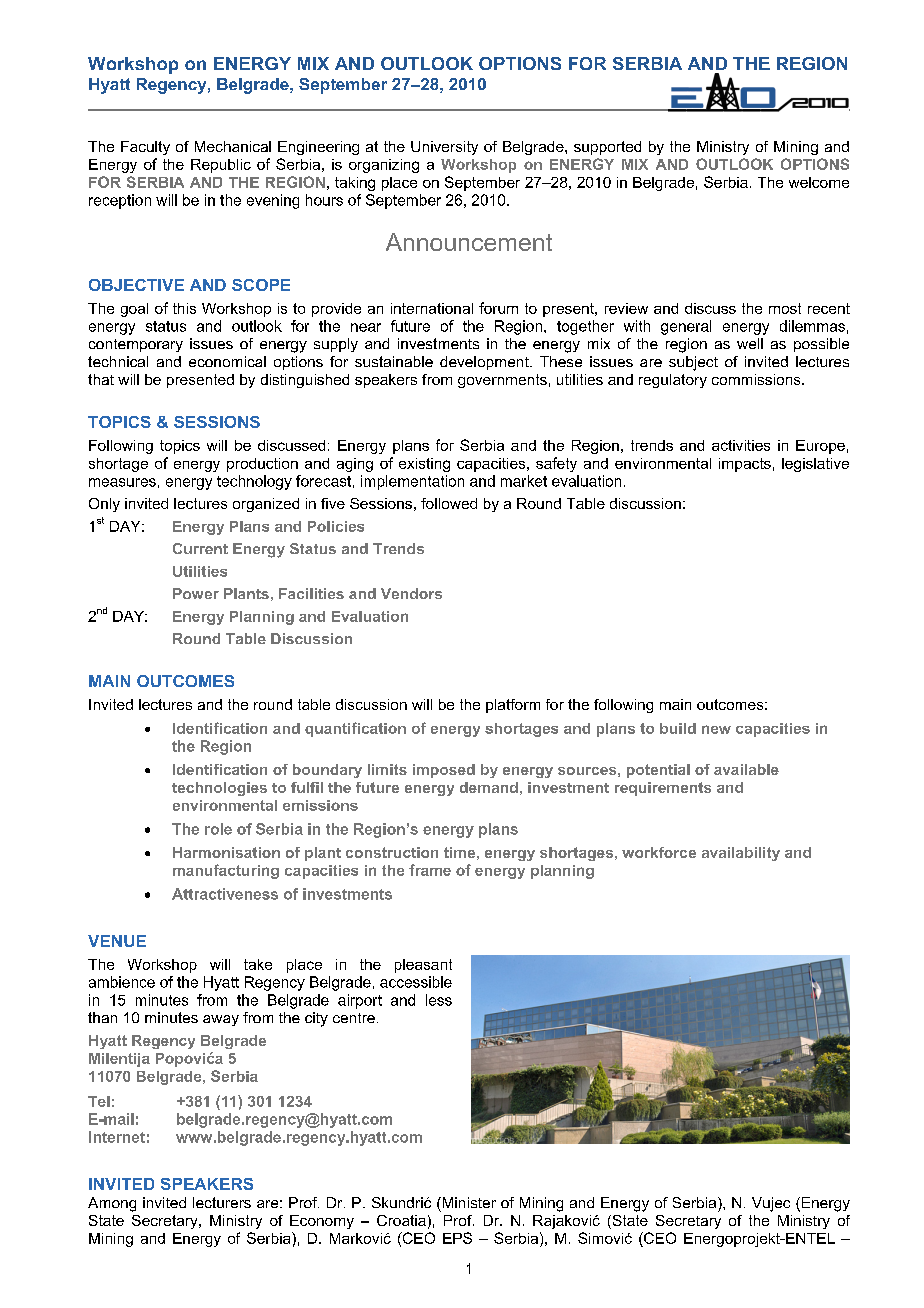  Describe the element at coordinates (196, 593) in the page. I see `Power` at that location.
